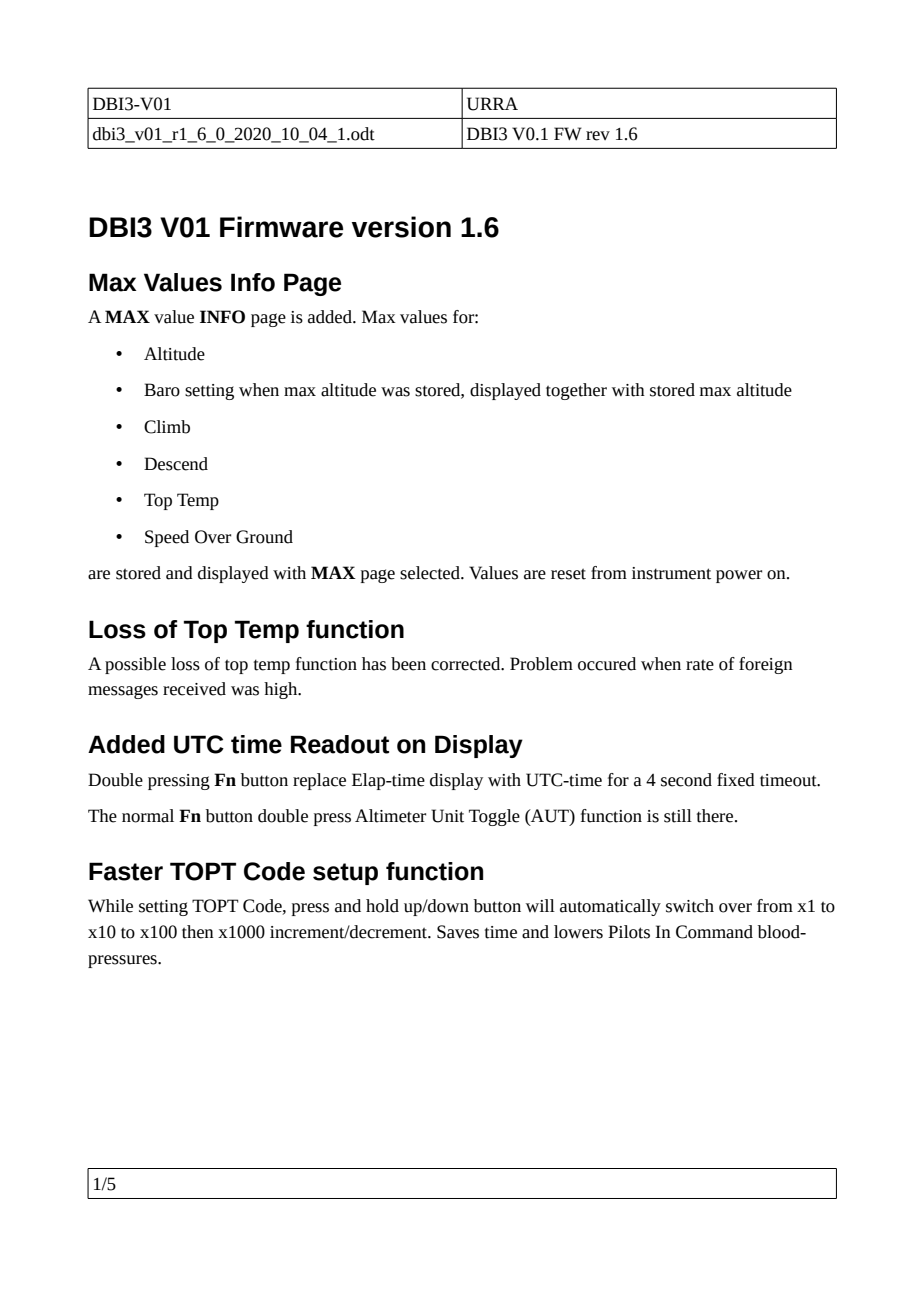 The height and width of the screenshot is (1308, 924). Describe the element at coordinates (492, 104) in the screenshot. I see `URRA` at that location.
